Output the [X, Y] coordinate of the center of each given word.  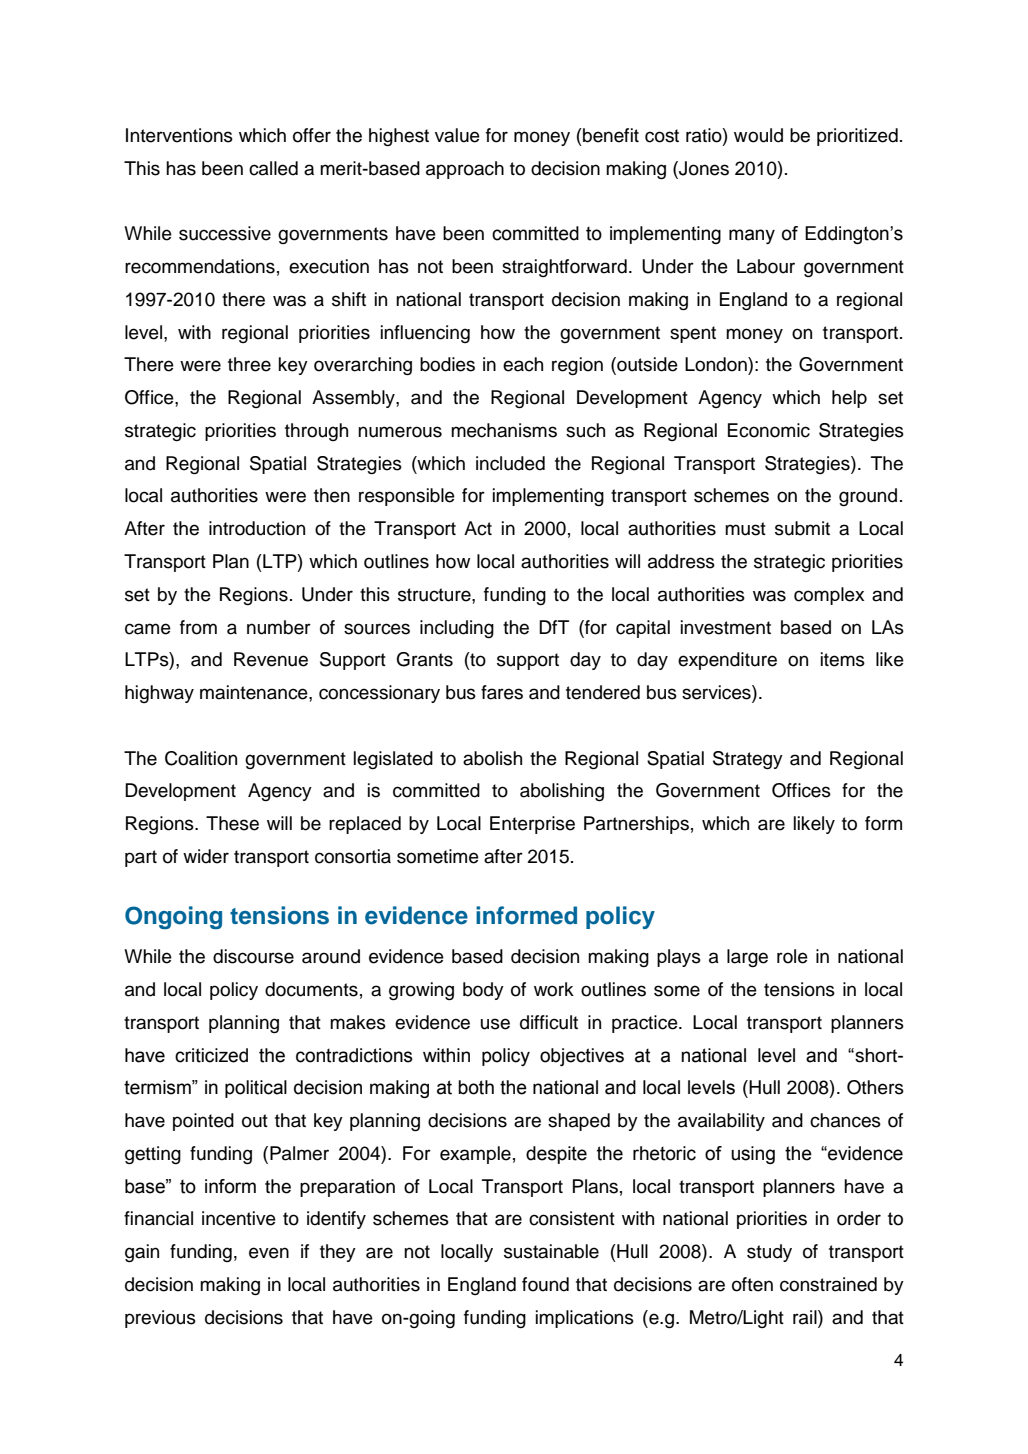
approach [465, 170]
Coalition [201, 758]
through [316, 432]
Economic [769, 430]
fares [502, 692]
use [495, 1024]
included [510, 463]
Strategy [748, 760]
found [545, 1284]
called [273, 168]
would [758, 135]
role [792, 956]
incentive [239, 1218]
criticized [211, 1055]
